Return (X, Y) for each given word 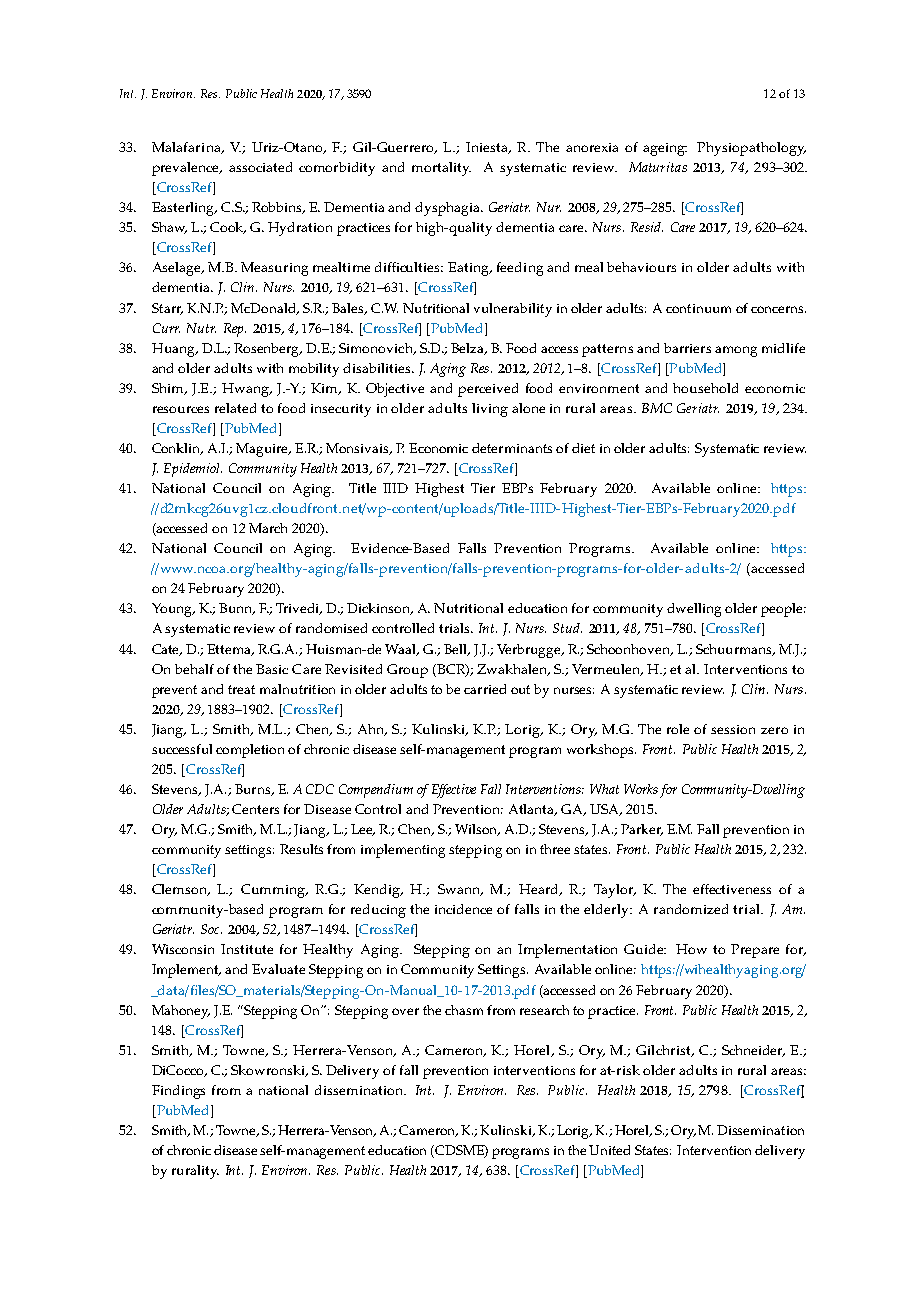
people (783, 610)
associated (260, 167)
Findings (178, 1092)
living (490, 410)
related (235, 408)
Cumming (274, 891)
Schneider (753, 1051)
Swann (460, 890)
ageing (665, 149)
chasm (464, 1010)
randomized (691, 909)
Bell (456, 650)
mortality (441, 169)
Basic (272, 669)
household (705, 388)
